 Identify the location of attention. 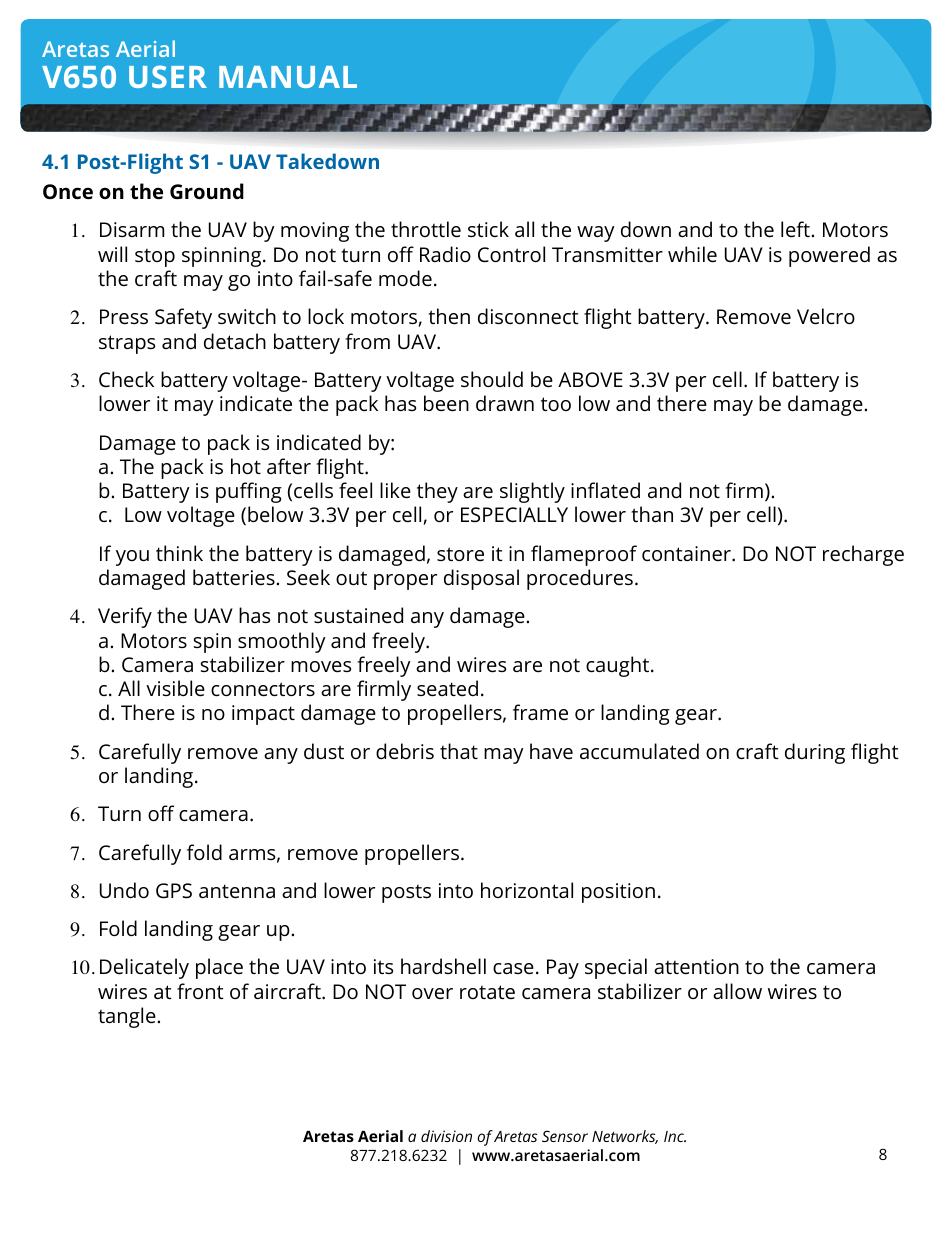
(696, 966).
